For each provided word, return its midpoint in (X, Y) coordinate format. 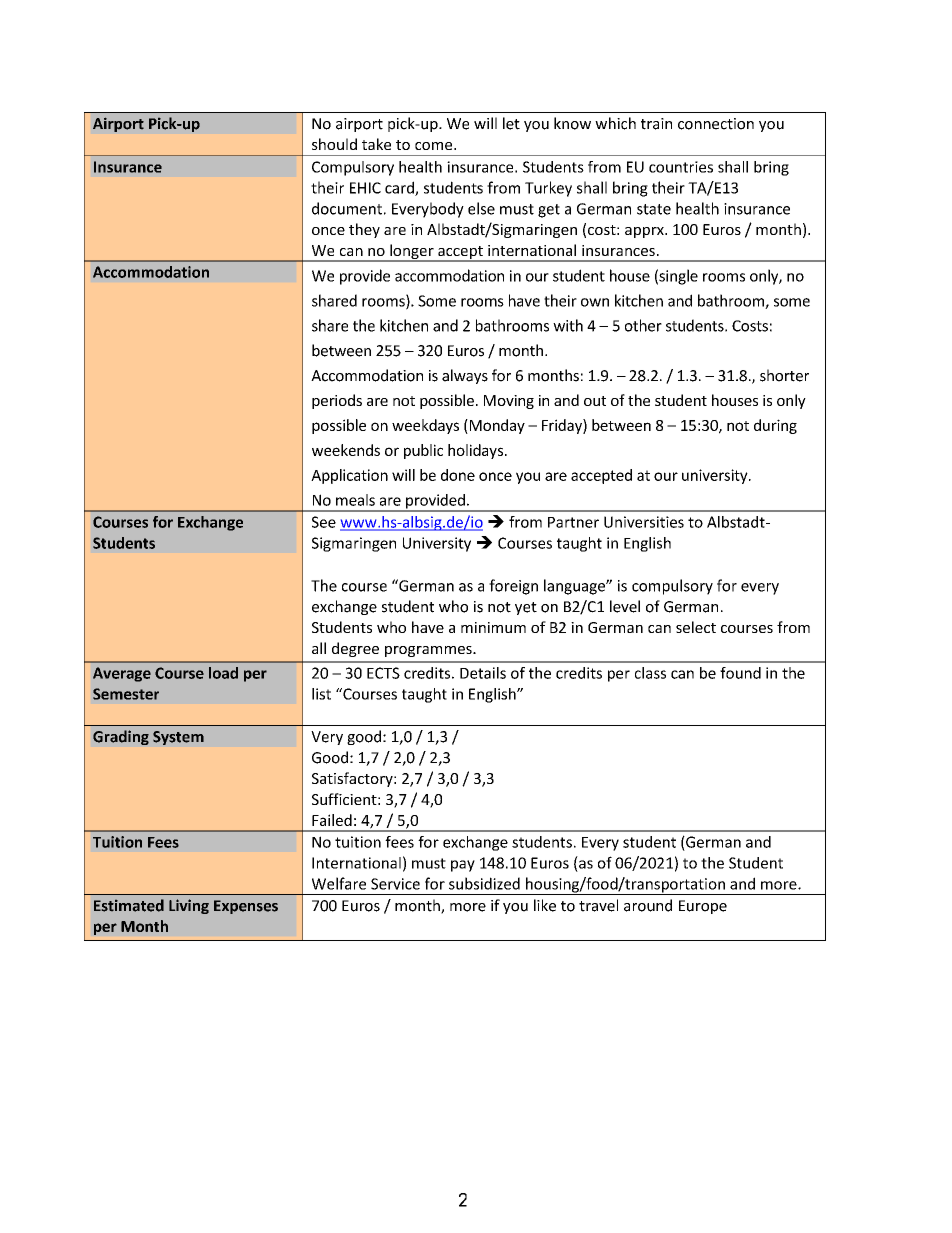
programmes (429, 651)
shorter (784, 375)
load (223, 673)
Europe (703, 907)
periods (337, 401)
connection (716, 124)
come (435, 146)
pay (463, 866)
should (334, 144)
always (465, 376)
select (696, 627)
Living (189, 906)
